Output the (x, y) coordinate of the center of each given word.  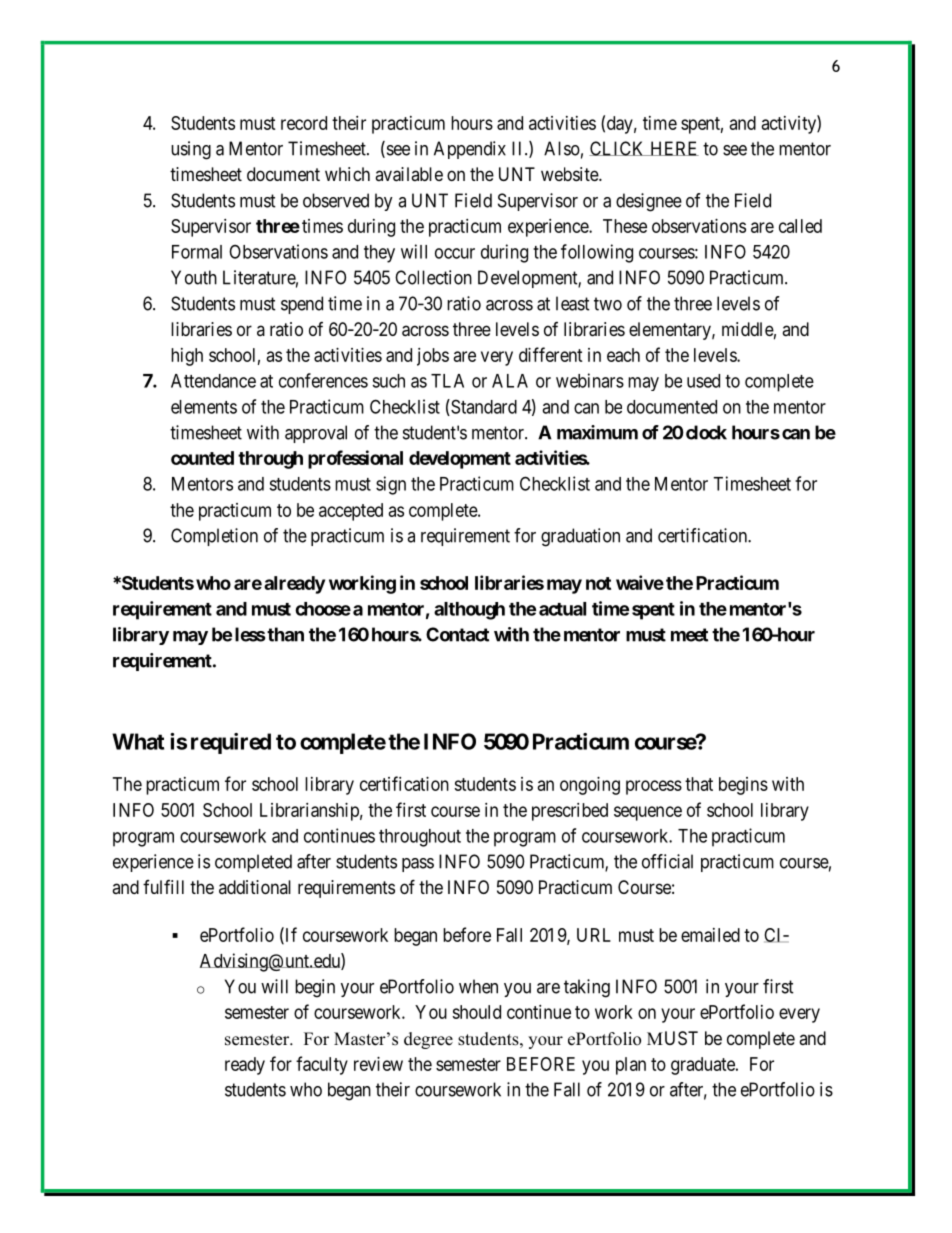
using (191, 150)
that (699, 784)
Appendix (470, 150)
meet (689, 635)
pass (418, 865)
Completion (214, 537)
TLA (447, 381)
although (469, 611)
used (703, 381)
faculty (322, 1065)
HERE (673, 148)
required (231, 743)
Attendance (213, 381)
